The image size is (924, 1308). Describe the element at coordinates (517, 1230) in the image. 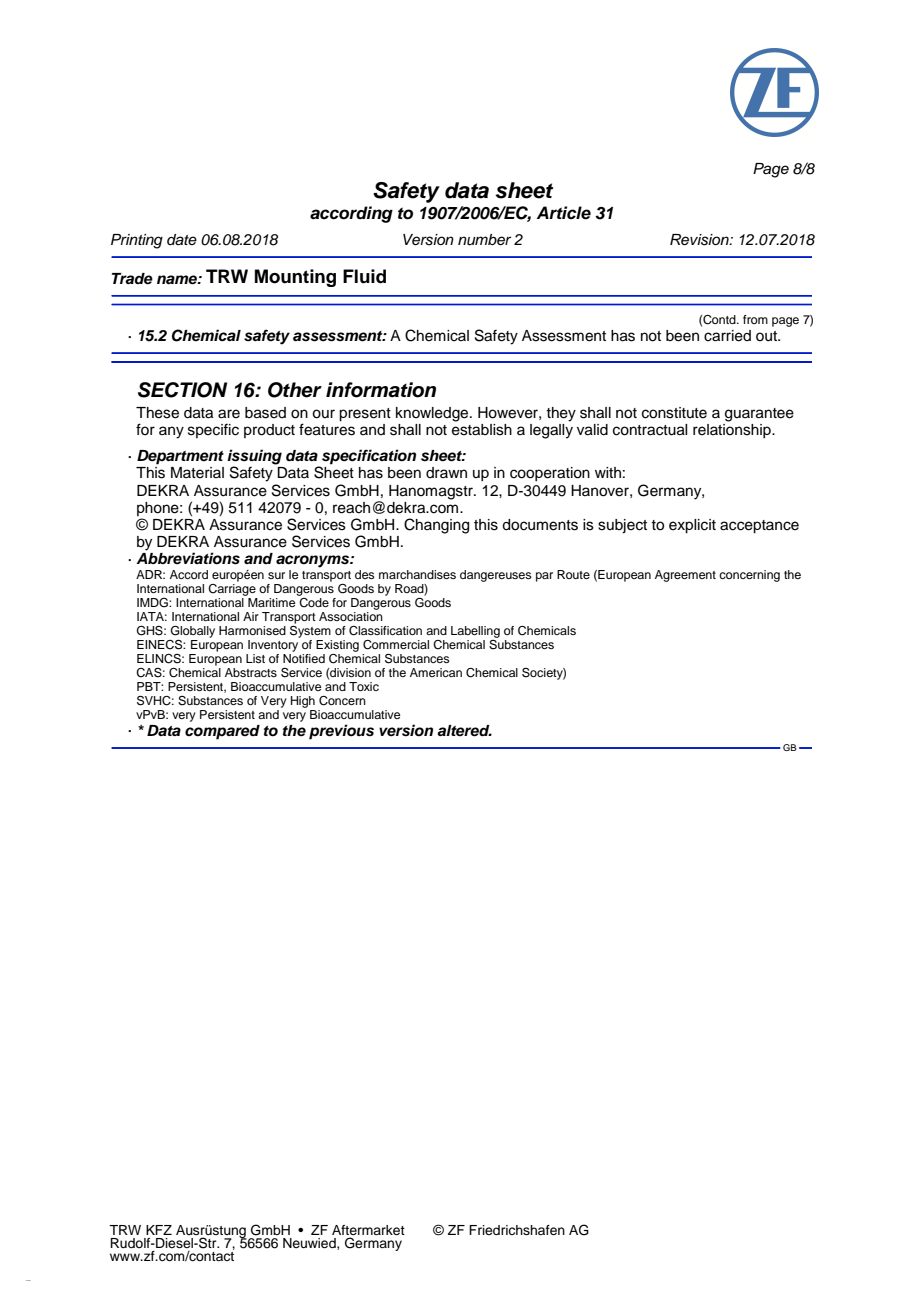

I see `Friedrichshafen` at that location.
